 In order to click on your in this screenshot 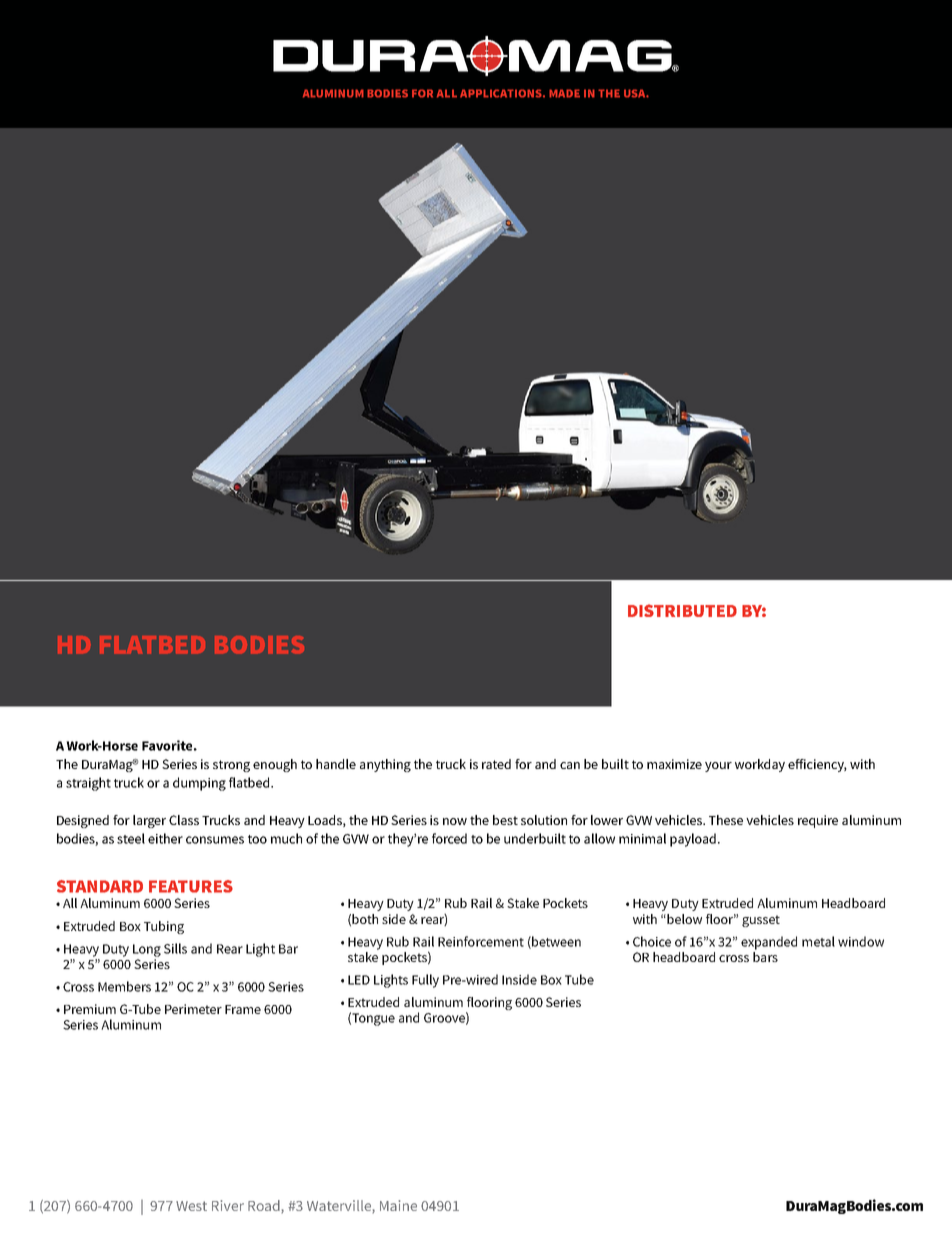, I will do `click(718, 767)`.
